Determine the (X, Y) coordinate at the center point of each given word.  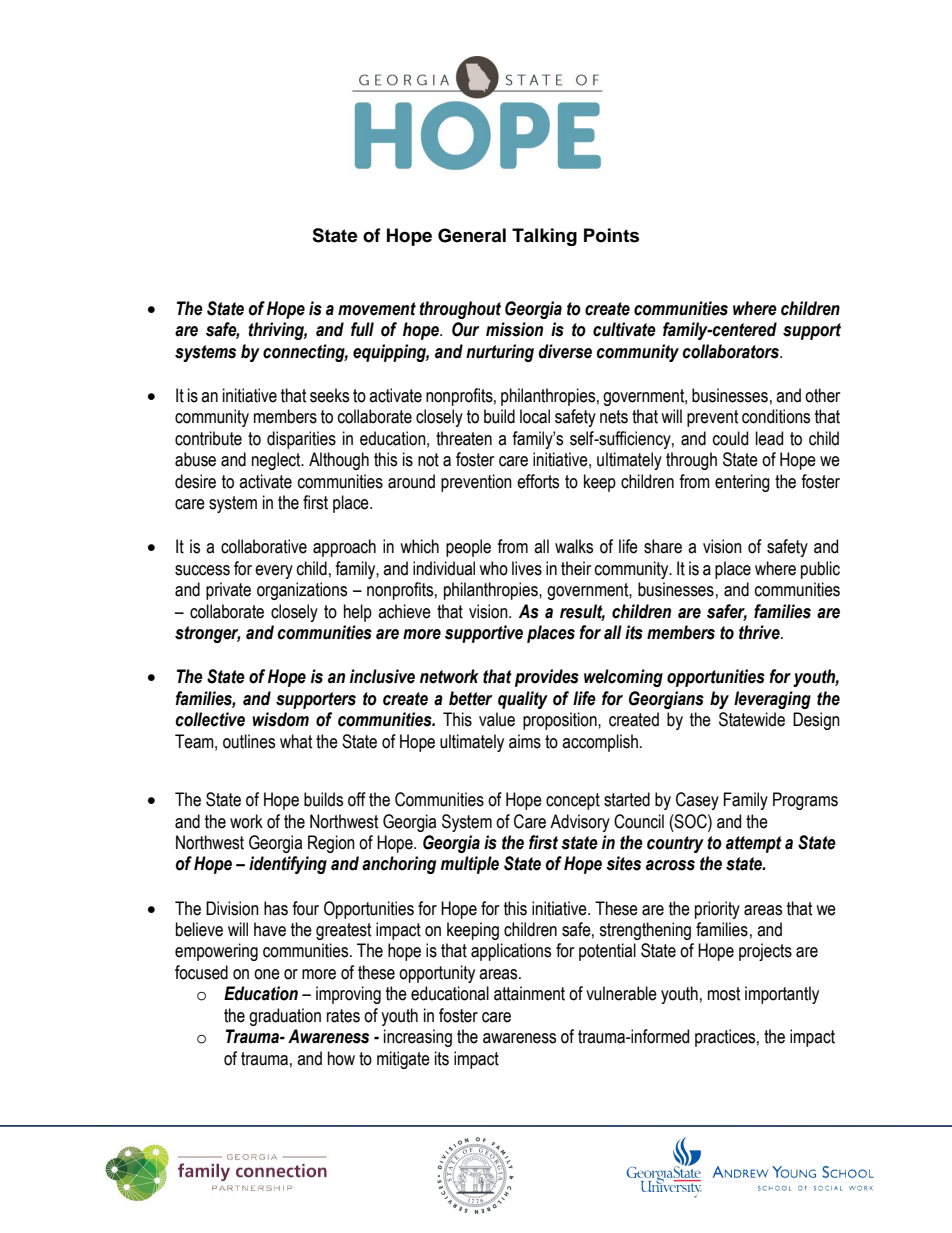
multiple (470, 865)
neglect (277, 461)
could (730, 438)
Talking (544, 237)
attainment (529, 993)
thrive (760, 632)
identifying (288, 865)
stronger (207, 634)
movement (377, 309)
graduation (285, 1017)
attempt (754, 844)
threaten (464, 438)
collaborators (732, 351)
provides (547, 678)
